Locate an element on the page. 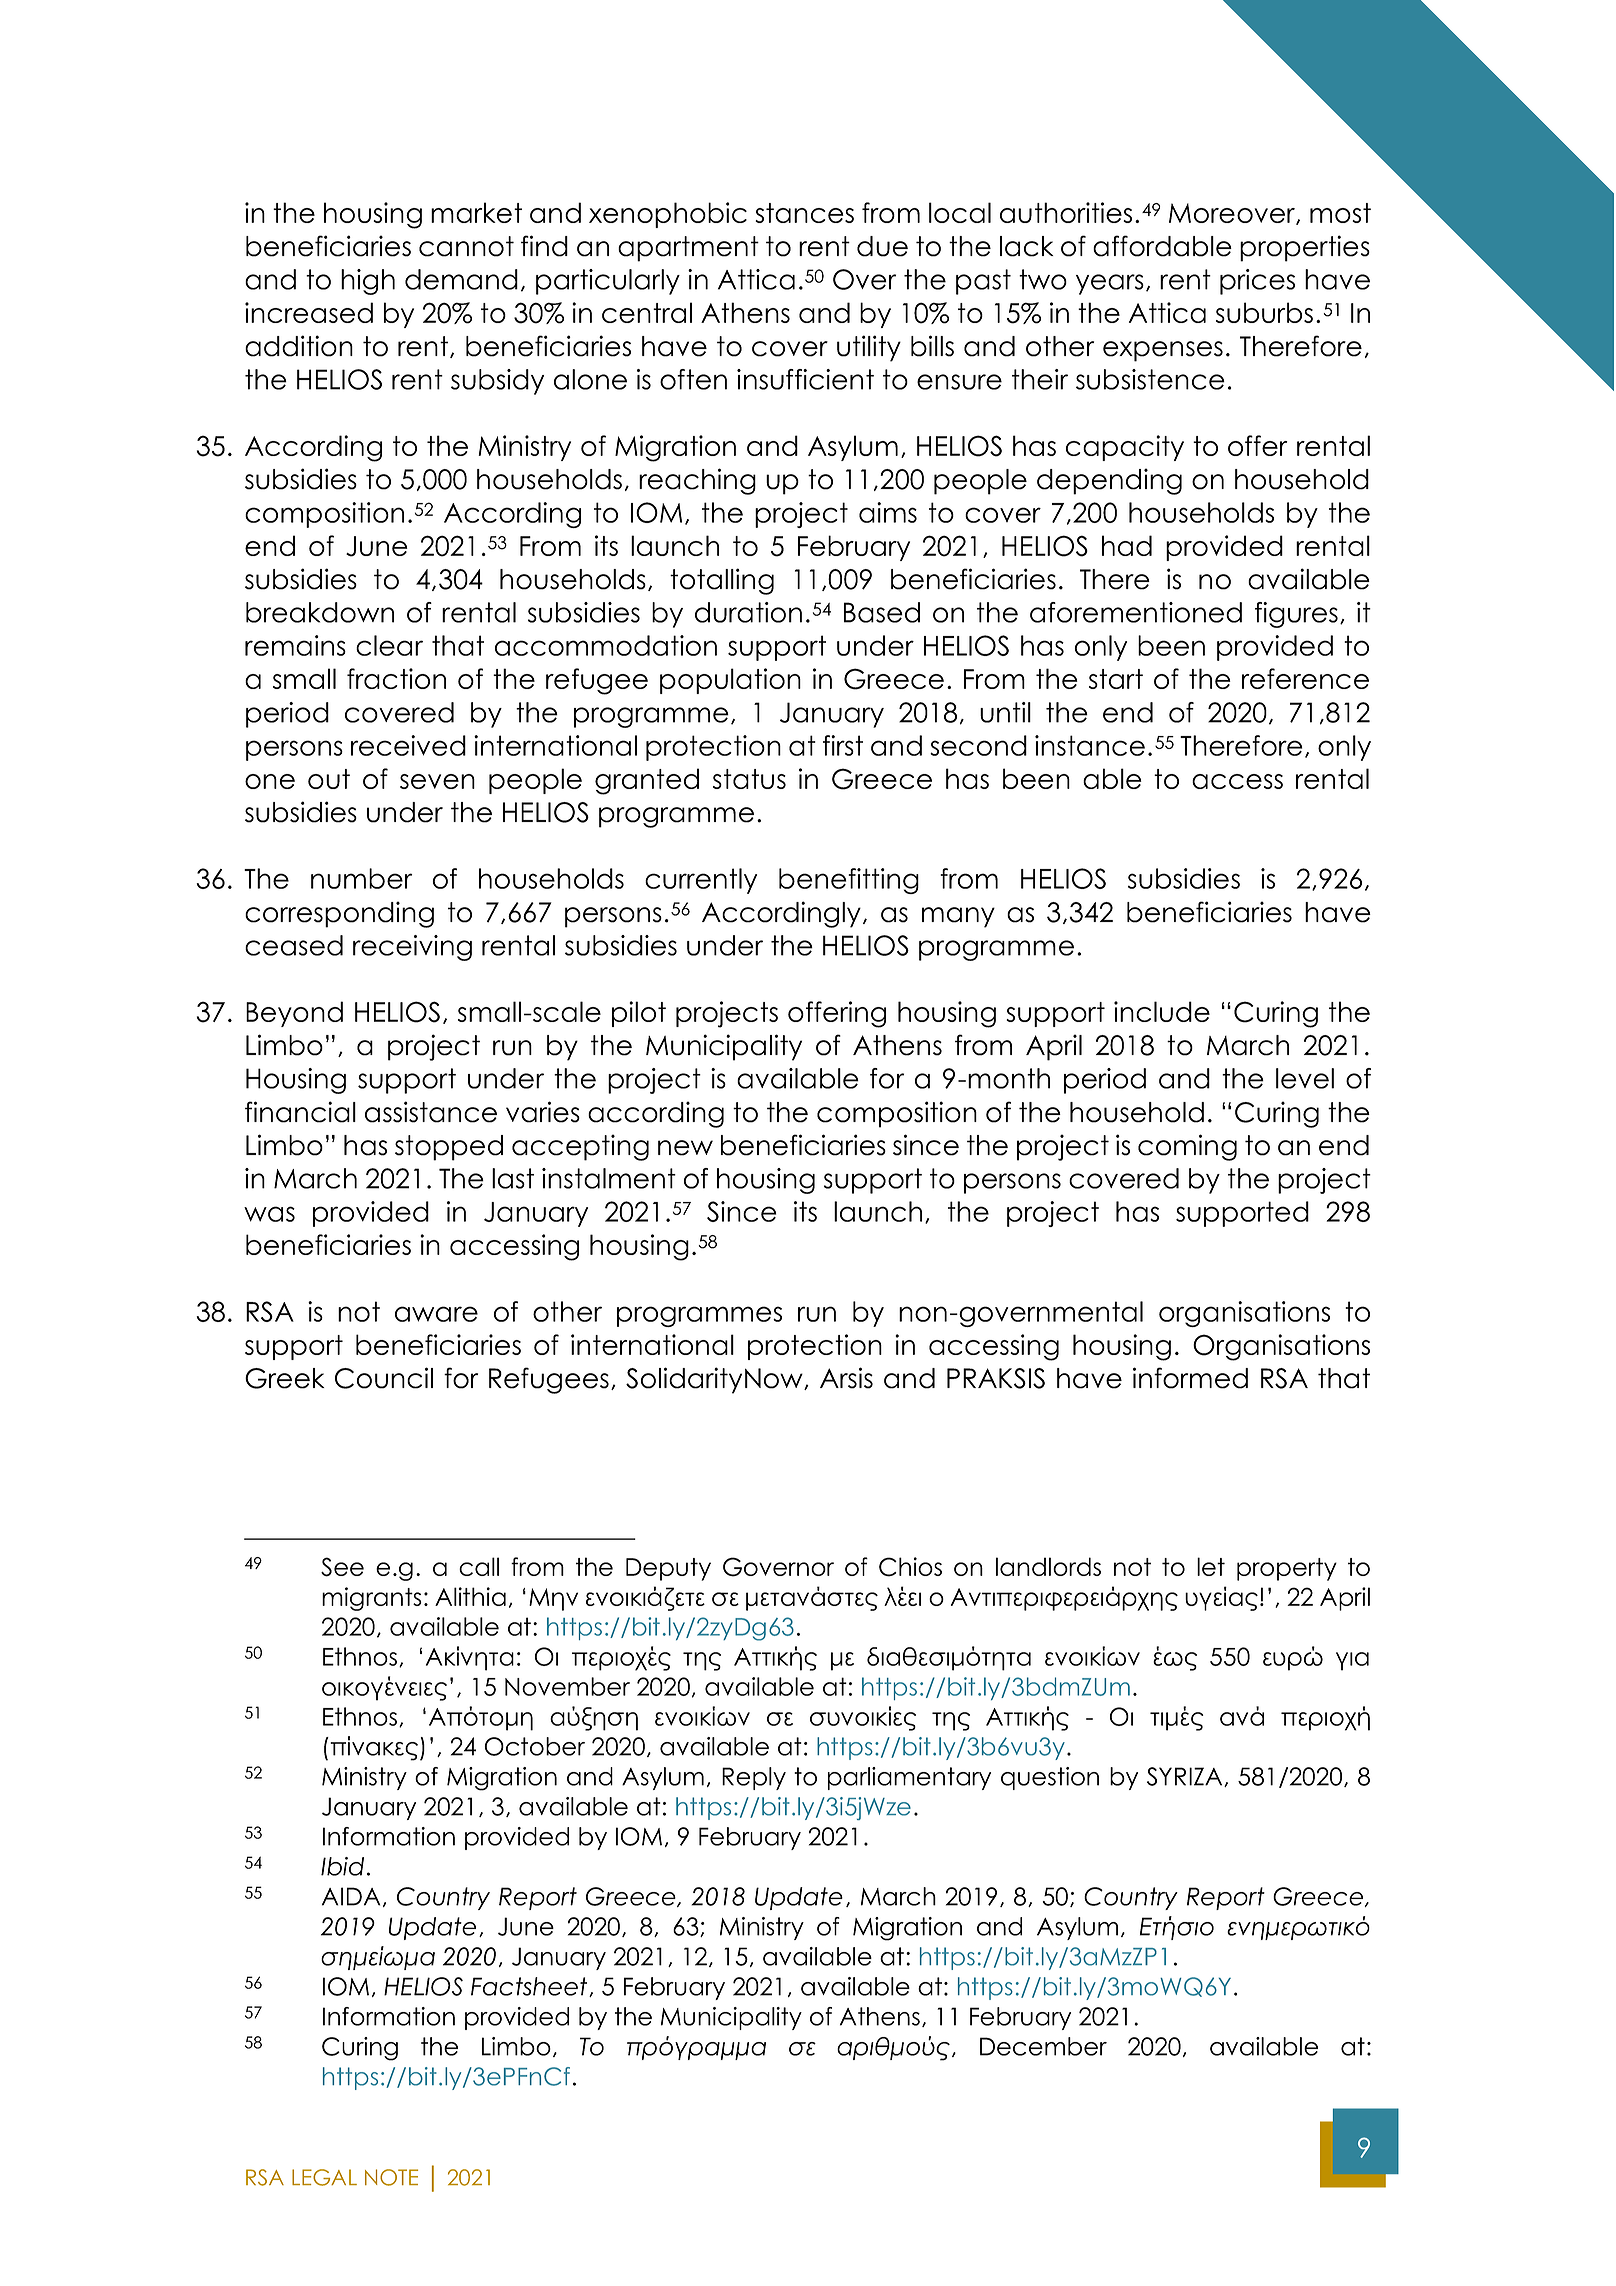 Image resolution: width=1616 pixels, height=2286 pixels. high is located at coordinates (368, 282).
